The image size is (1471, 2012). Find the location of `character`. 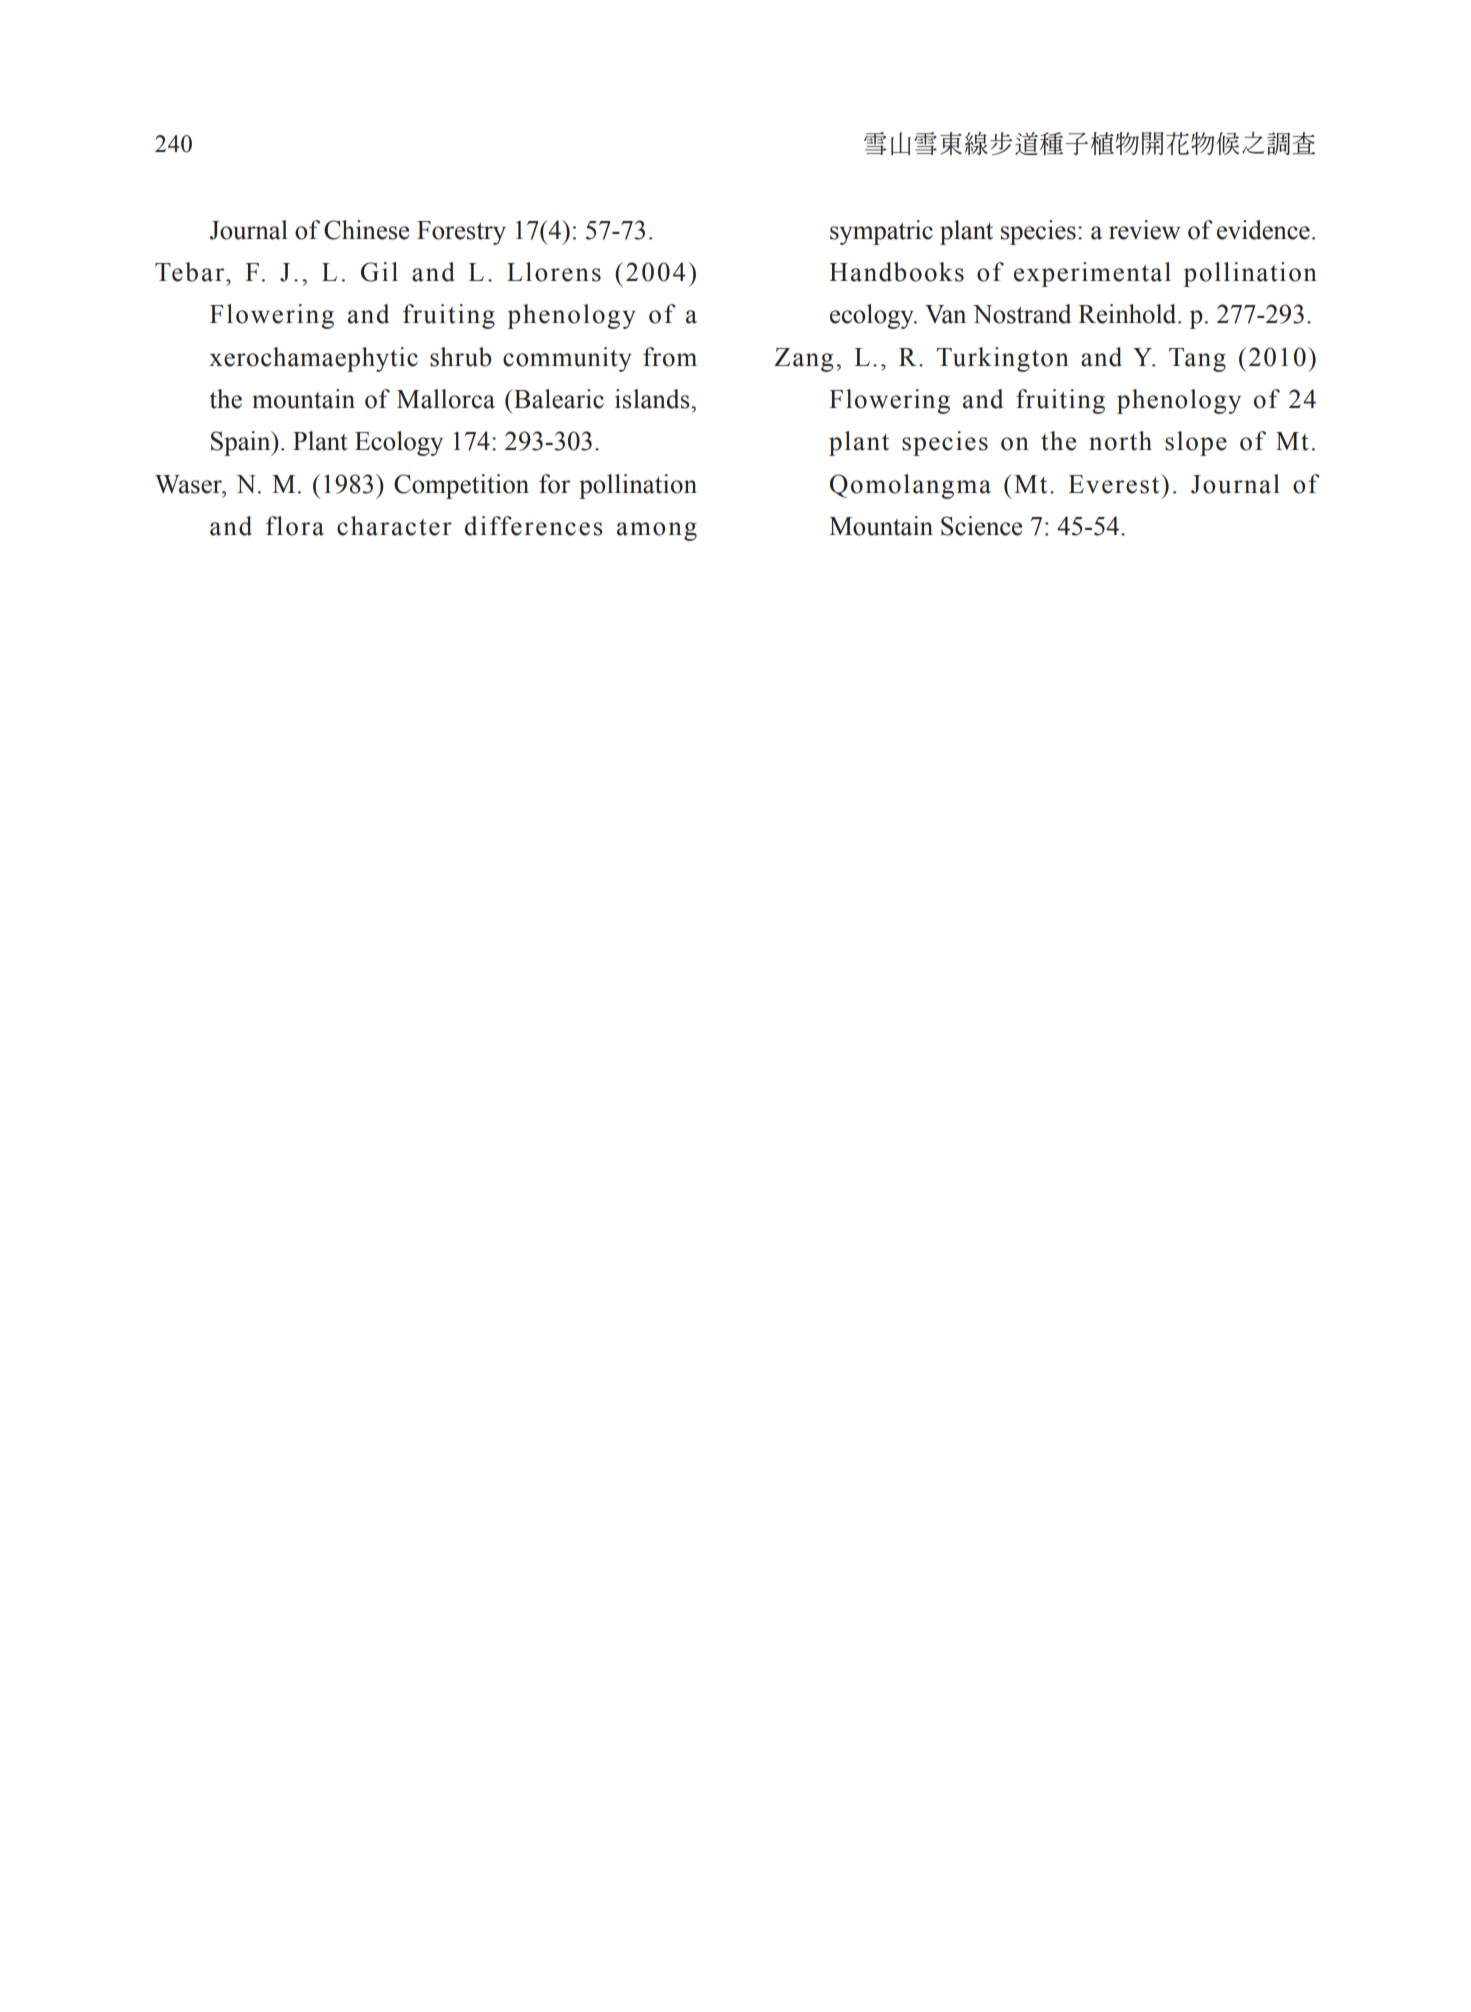

character is located at coordinates (394, 526).
